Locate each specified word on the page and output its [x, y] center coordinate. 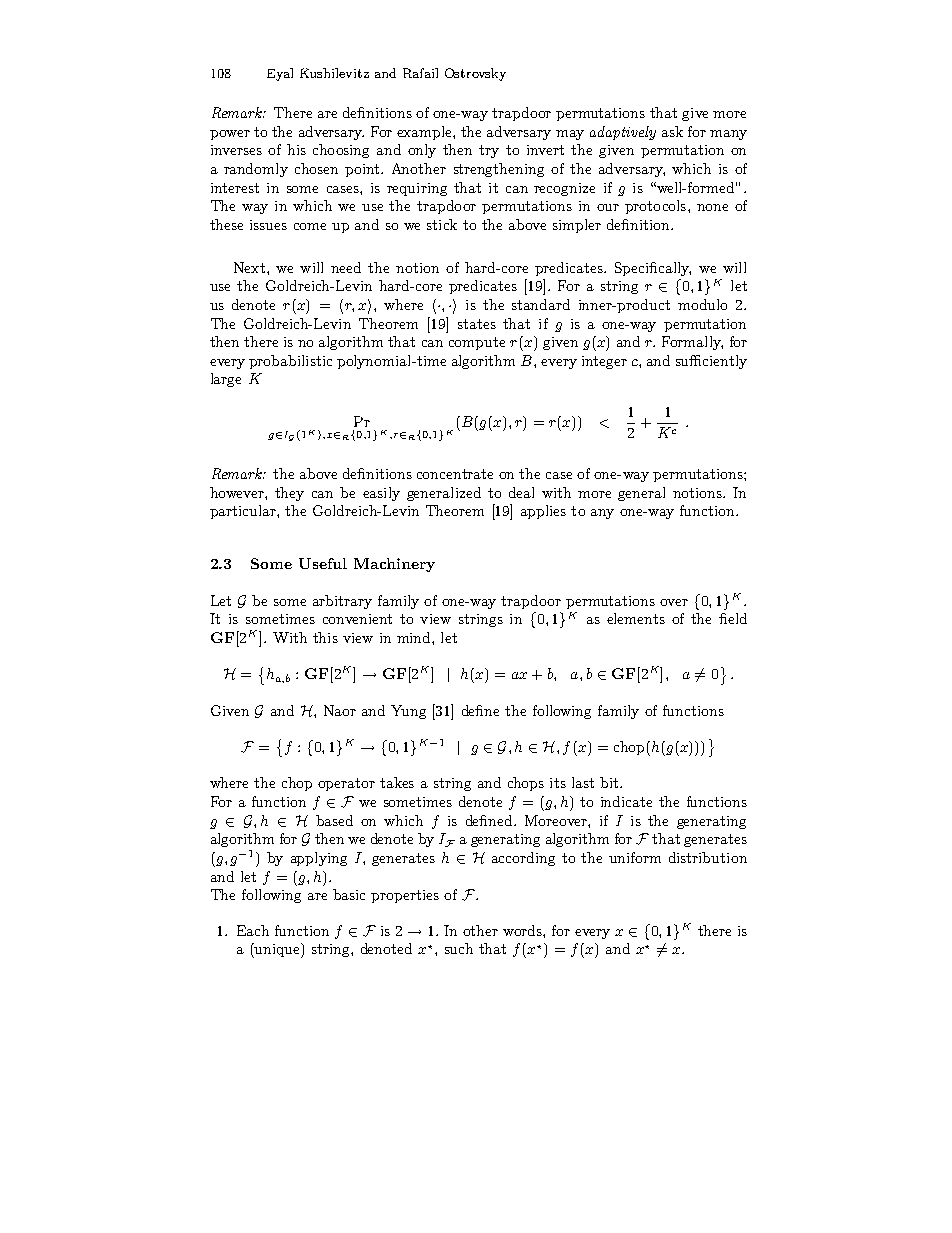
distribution [708, 857]
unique [277, 950]
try [489, 151]
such [459, 948]
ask [672, 131]
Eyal [280, 74]
